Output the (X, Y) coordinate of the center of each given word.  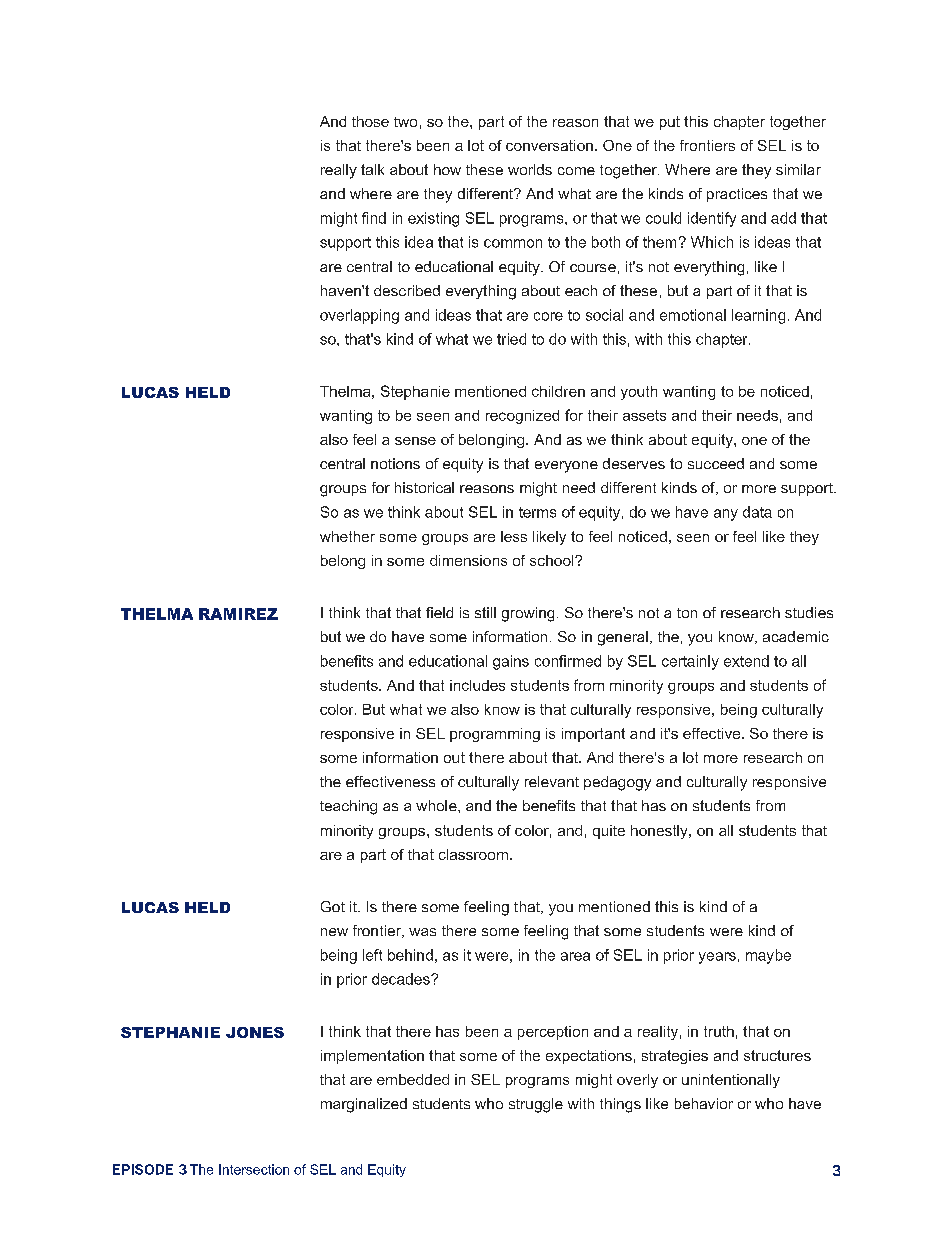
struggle (536, 1105)
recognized (522, 417)
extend (746, 661)
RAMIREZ (238, 614)
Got (333, 906)
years (717, 958)
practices (737, 195)
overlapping (359, 316)
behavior (704, 1103)
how (447, 169)
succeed (716, 463)
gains (511, 662)
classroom (473, 854)
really (339, 171)
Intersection (254, 1169)
